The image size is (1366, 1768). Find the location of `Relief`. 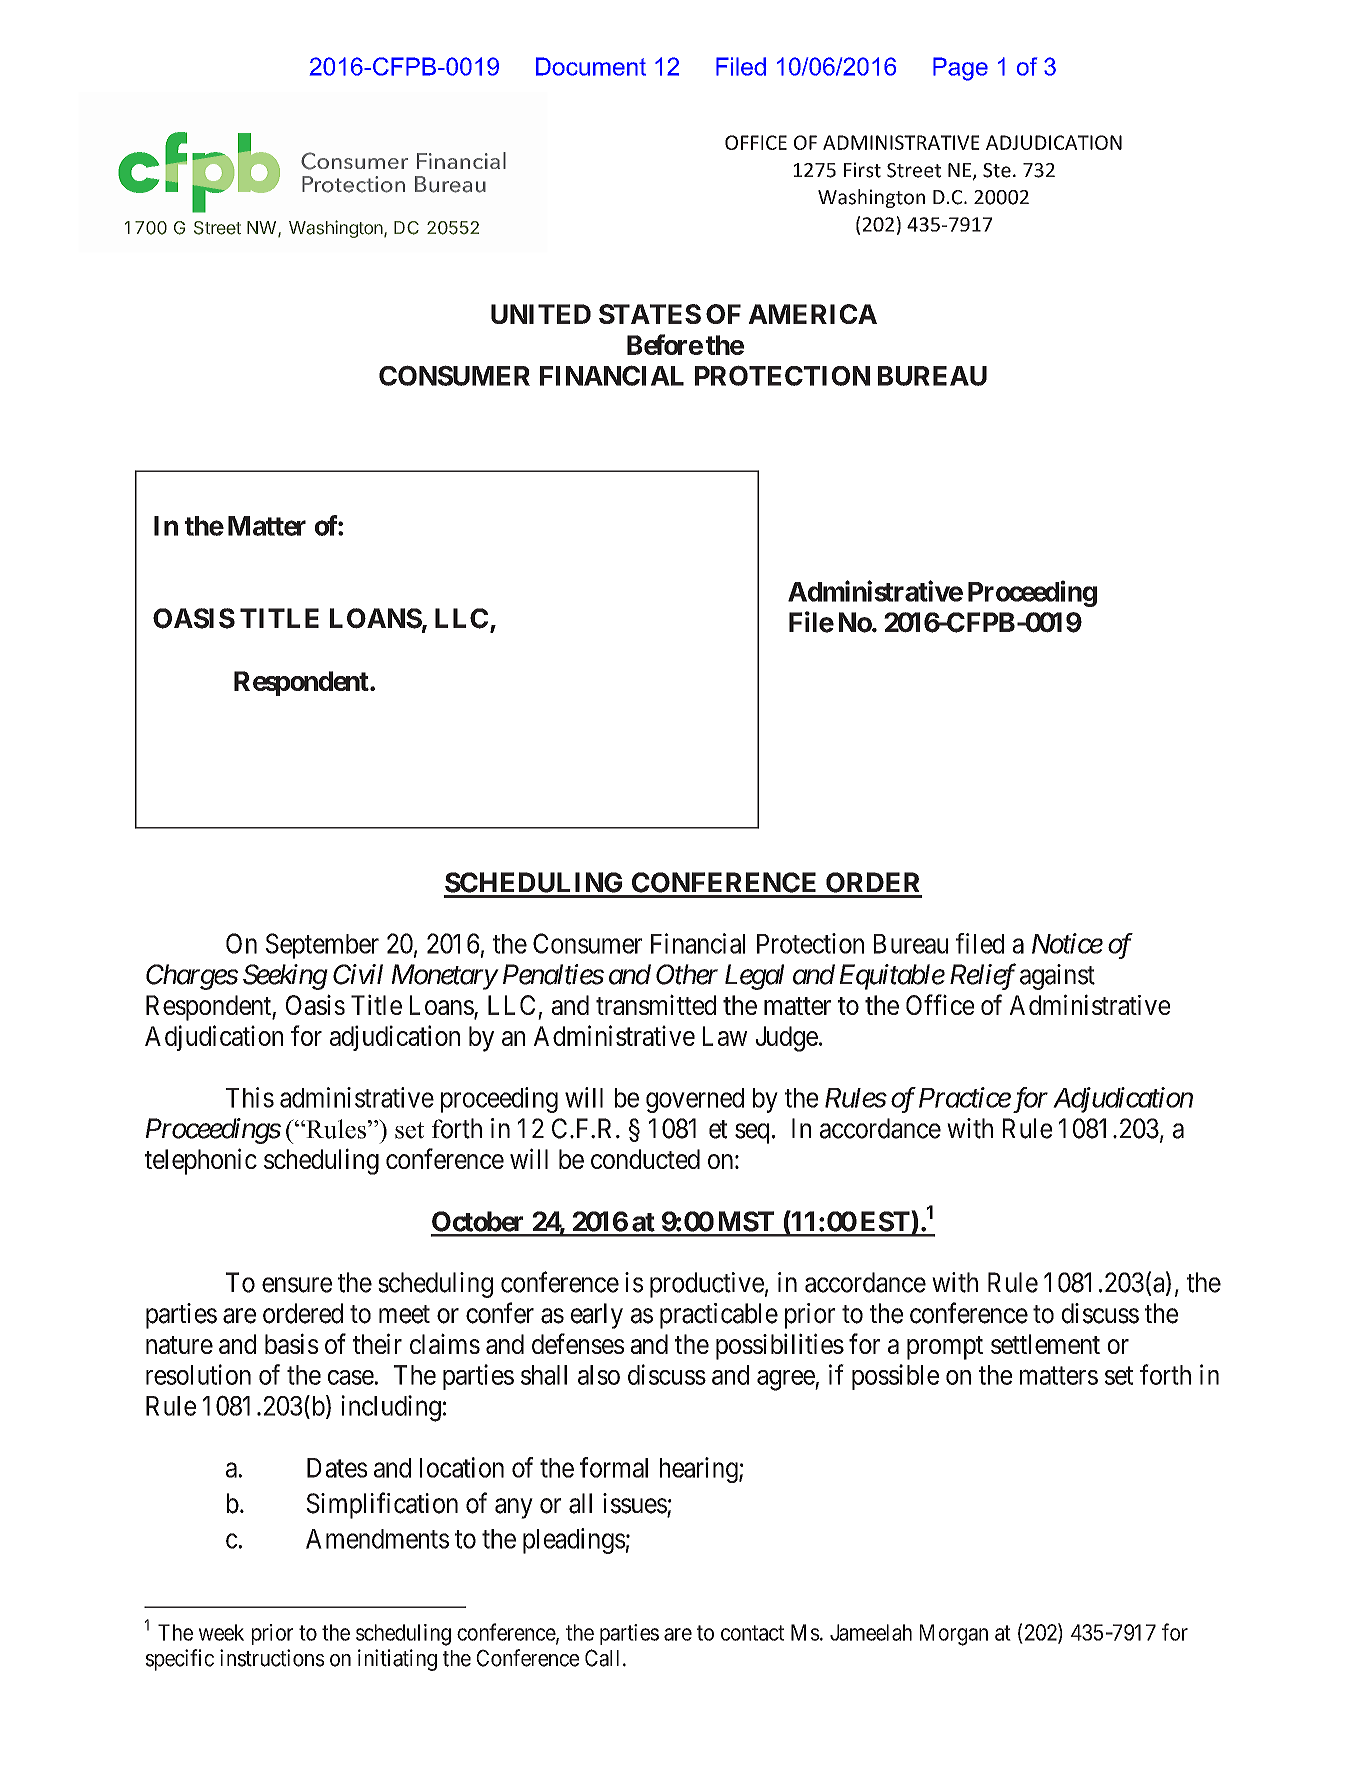

Relief is located at coordinates (983, 976).
